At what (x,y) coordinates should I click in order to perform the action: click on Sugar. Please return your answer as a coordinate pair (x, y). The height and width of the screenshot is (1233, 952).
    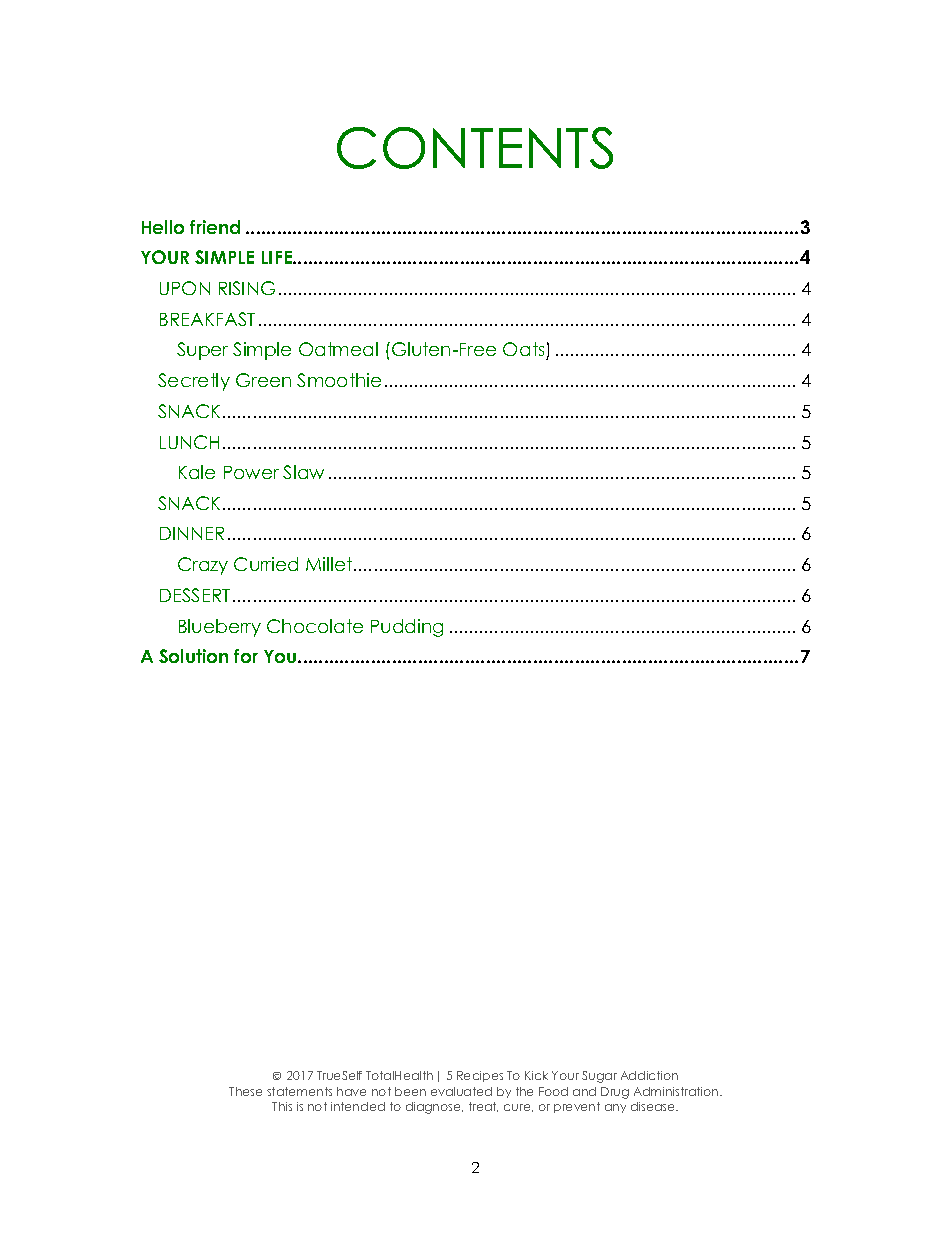
    Looking at the image, I should click on (599, 1077).
